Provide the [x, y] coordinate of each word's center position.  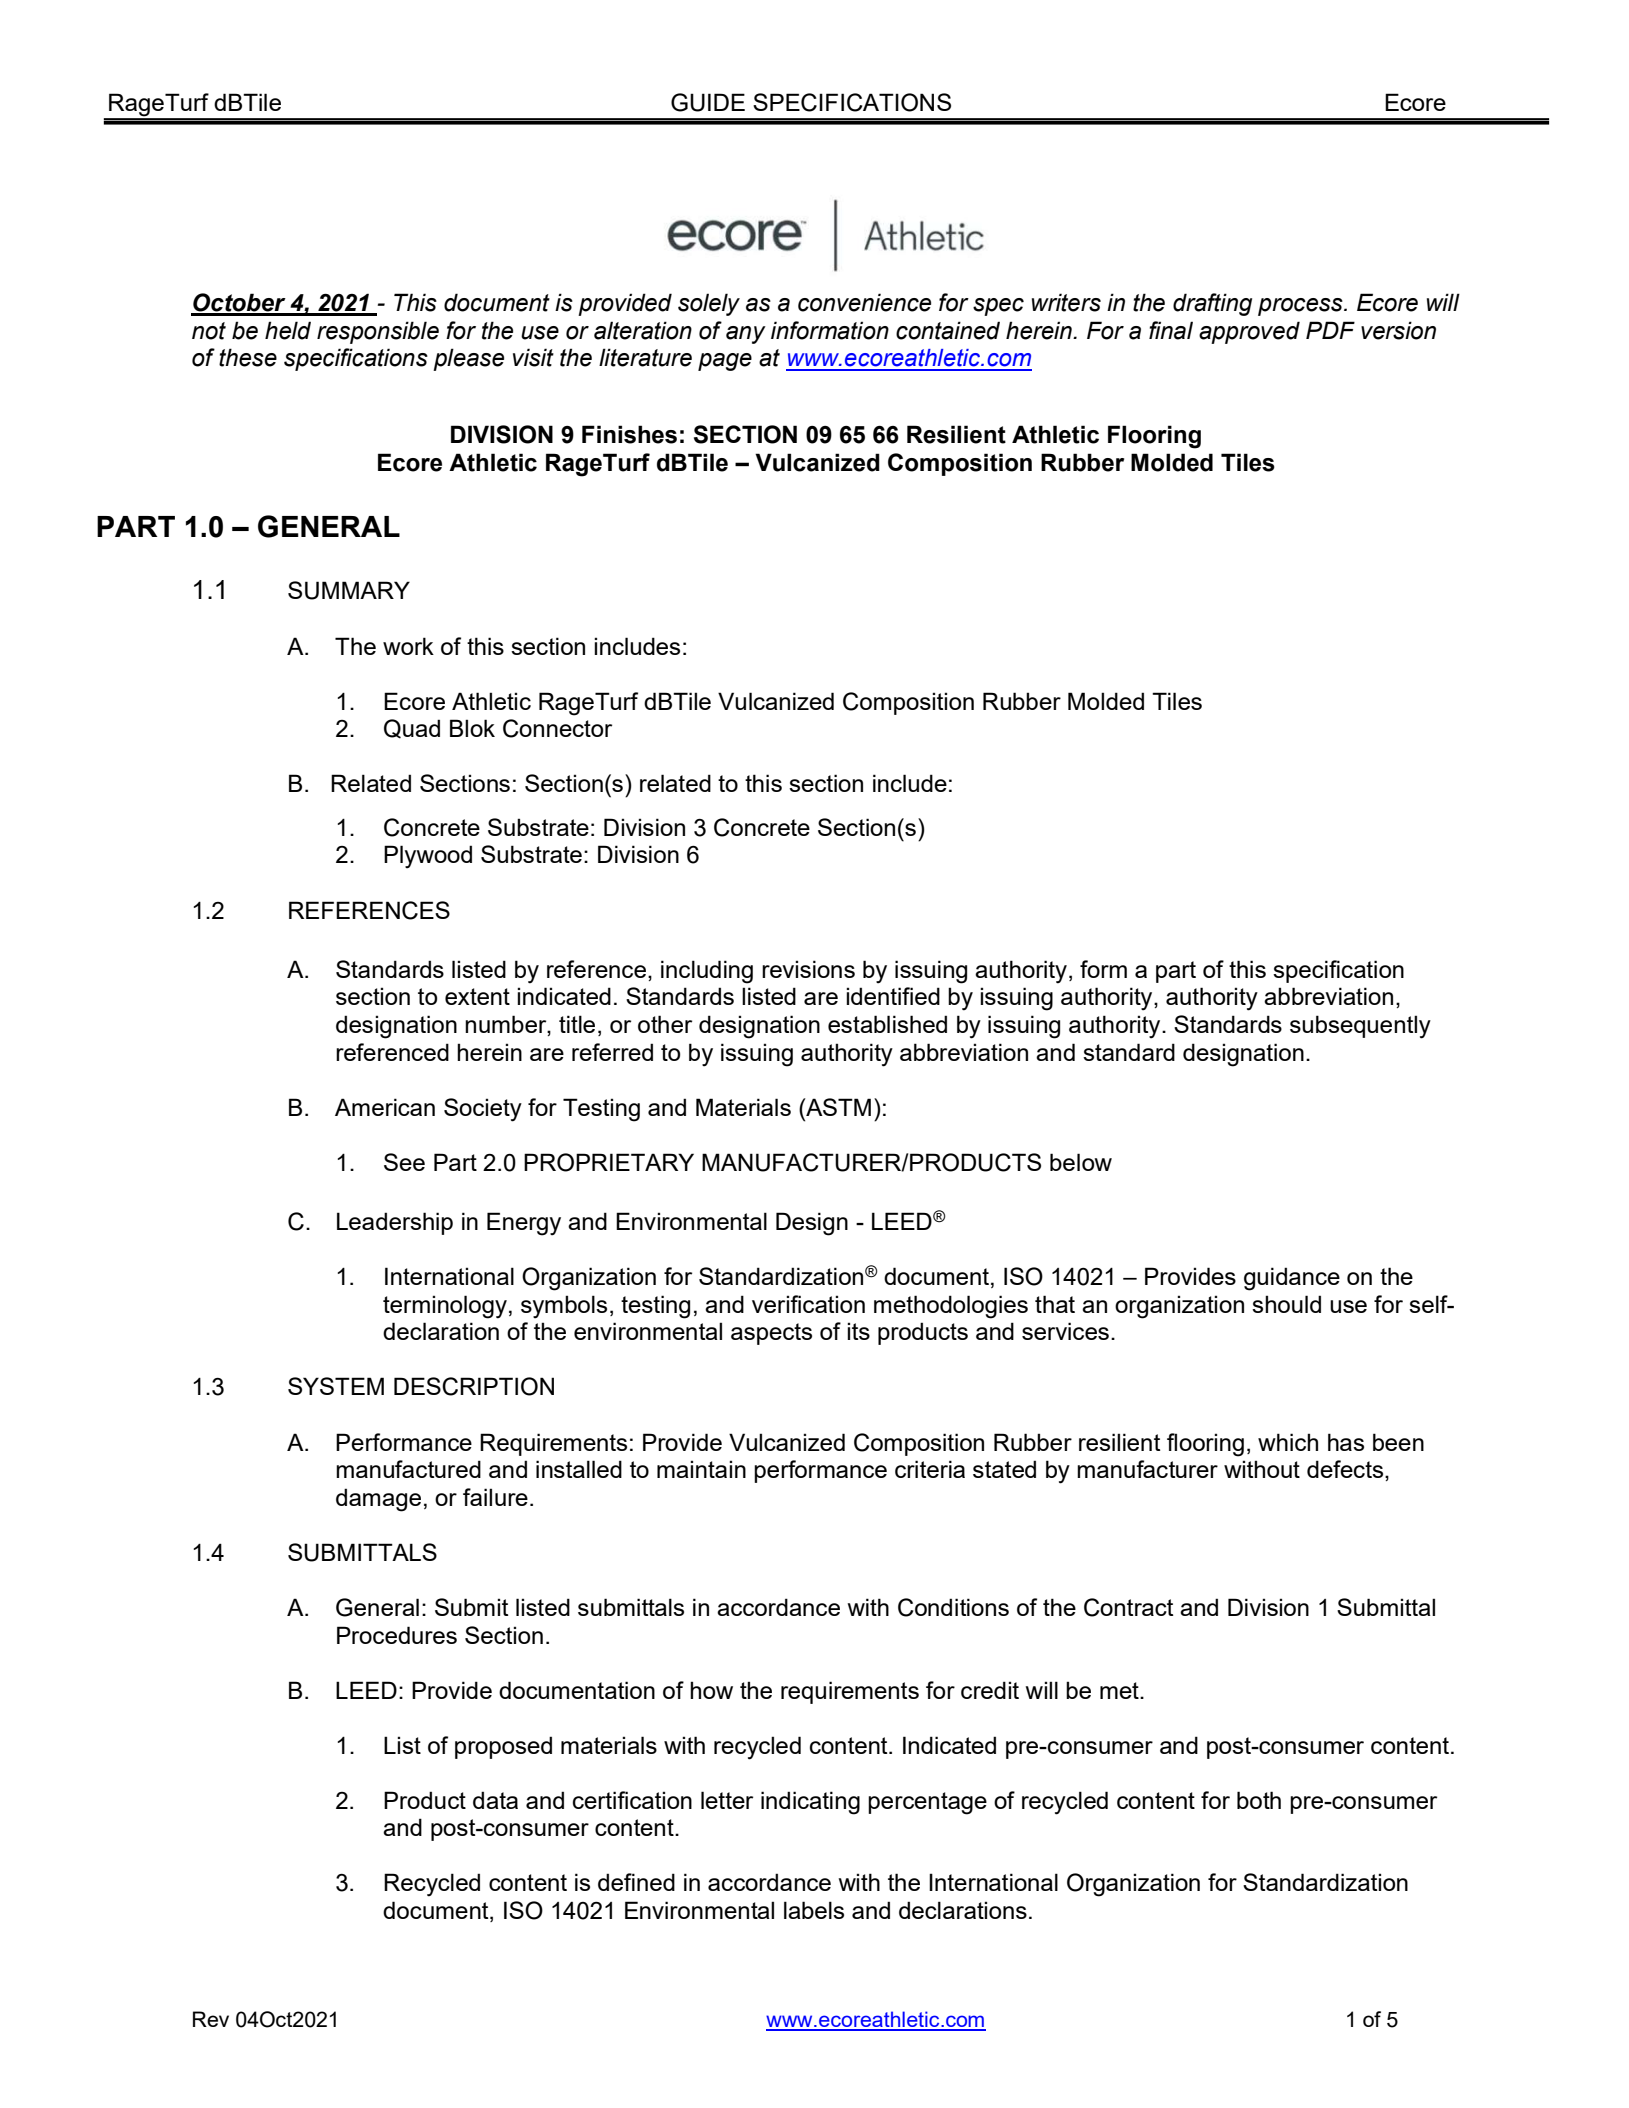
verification [808, 1304]
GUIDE [708, 102]
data [495, 1800]
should [1286, 1304]
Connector [557, 728]
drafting [1212, 304]
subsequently [1360, 1027]
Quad [412, 729]
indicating [810, 1803]
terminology [445, 1307]
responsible [378, 332]
